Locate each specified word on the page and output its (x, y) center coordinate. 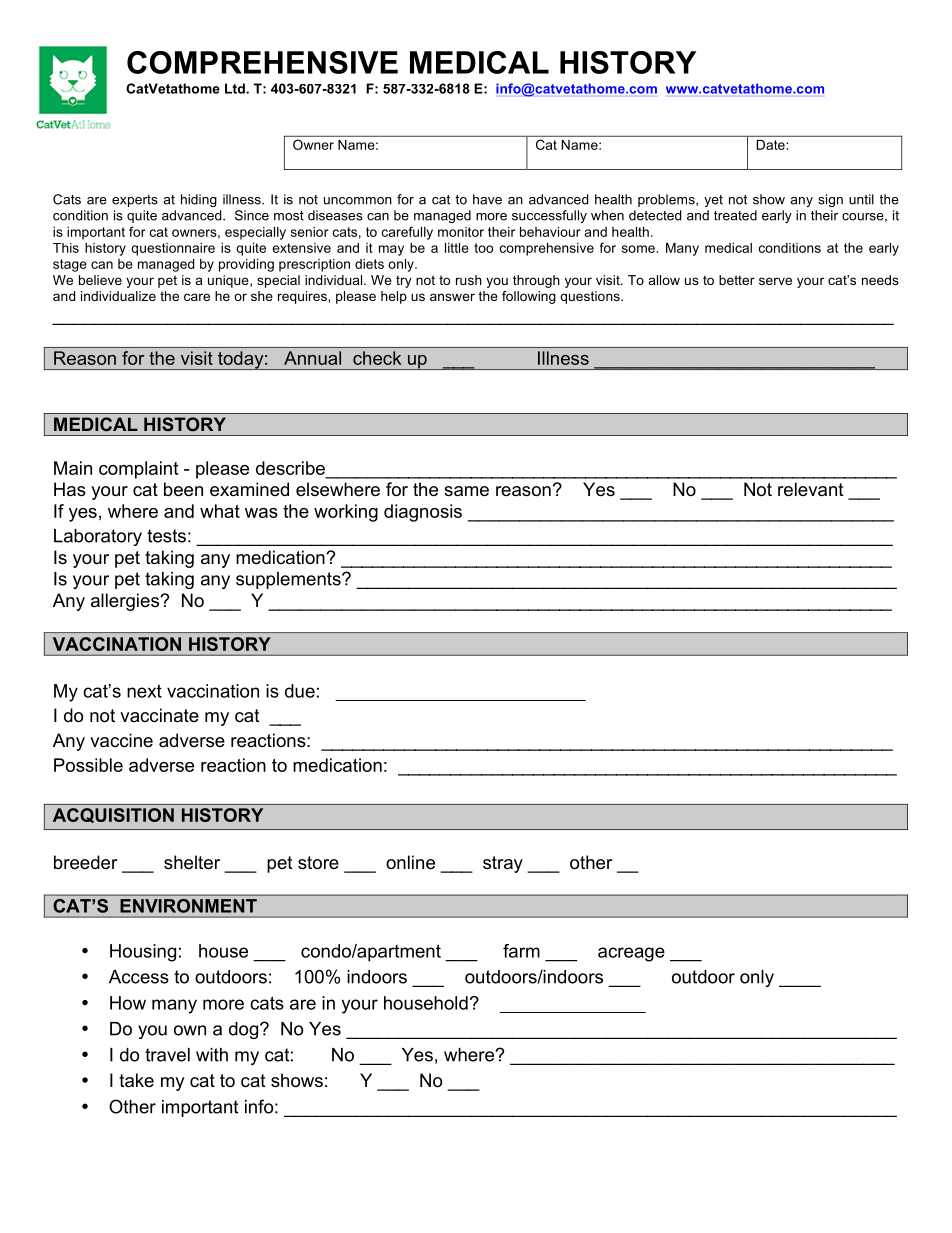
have (487, 199)
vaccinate (159, 715)
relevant (811, 489)
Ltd (236, 88)
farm (521, 951)
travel (167, 1055)
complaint (138, 470)
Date (771, 145)
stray (503, 864)
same (466, 491)
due (300, 691)
